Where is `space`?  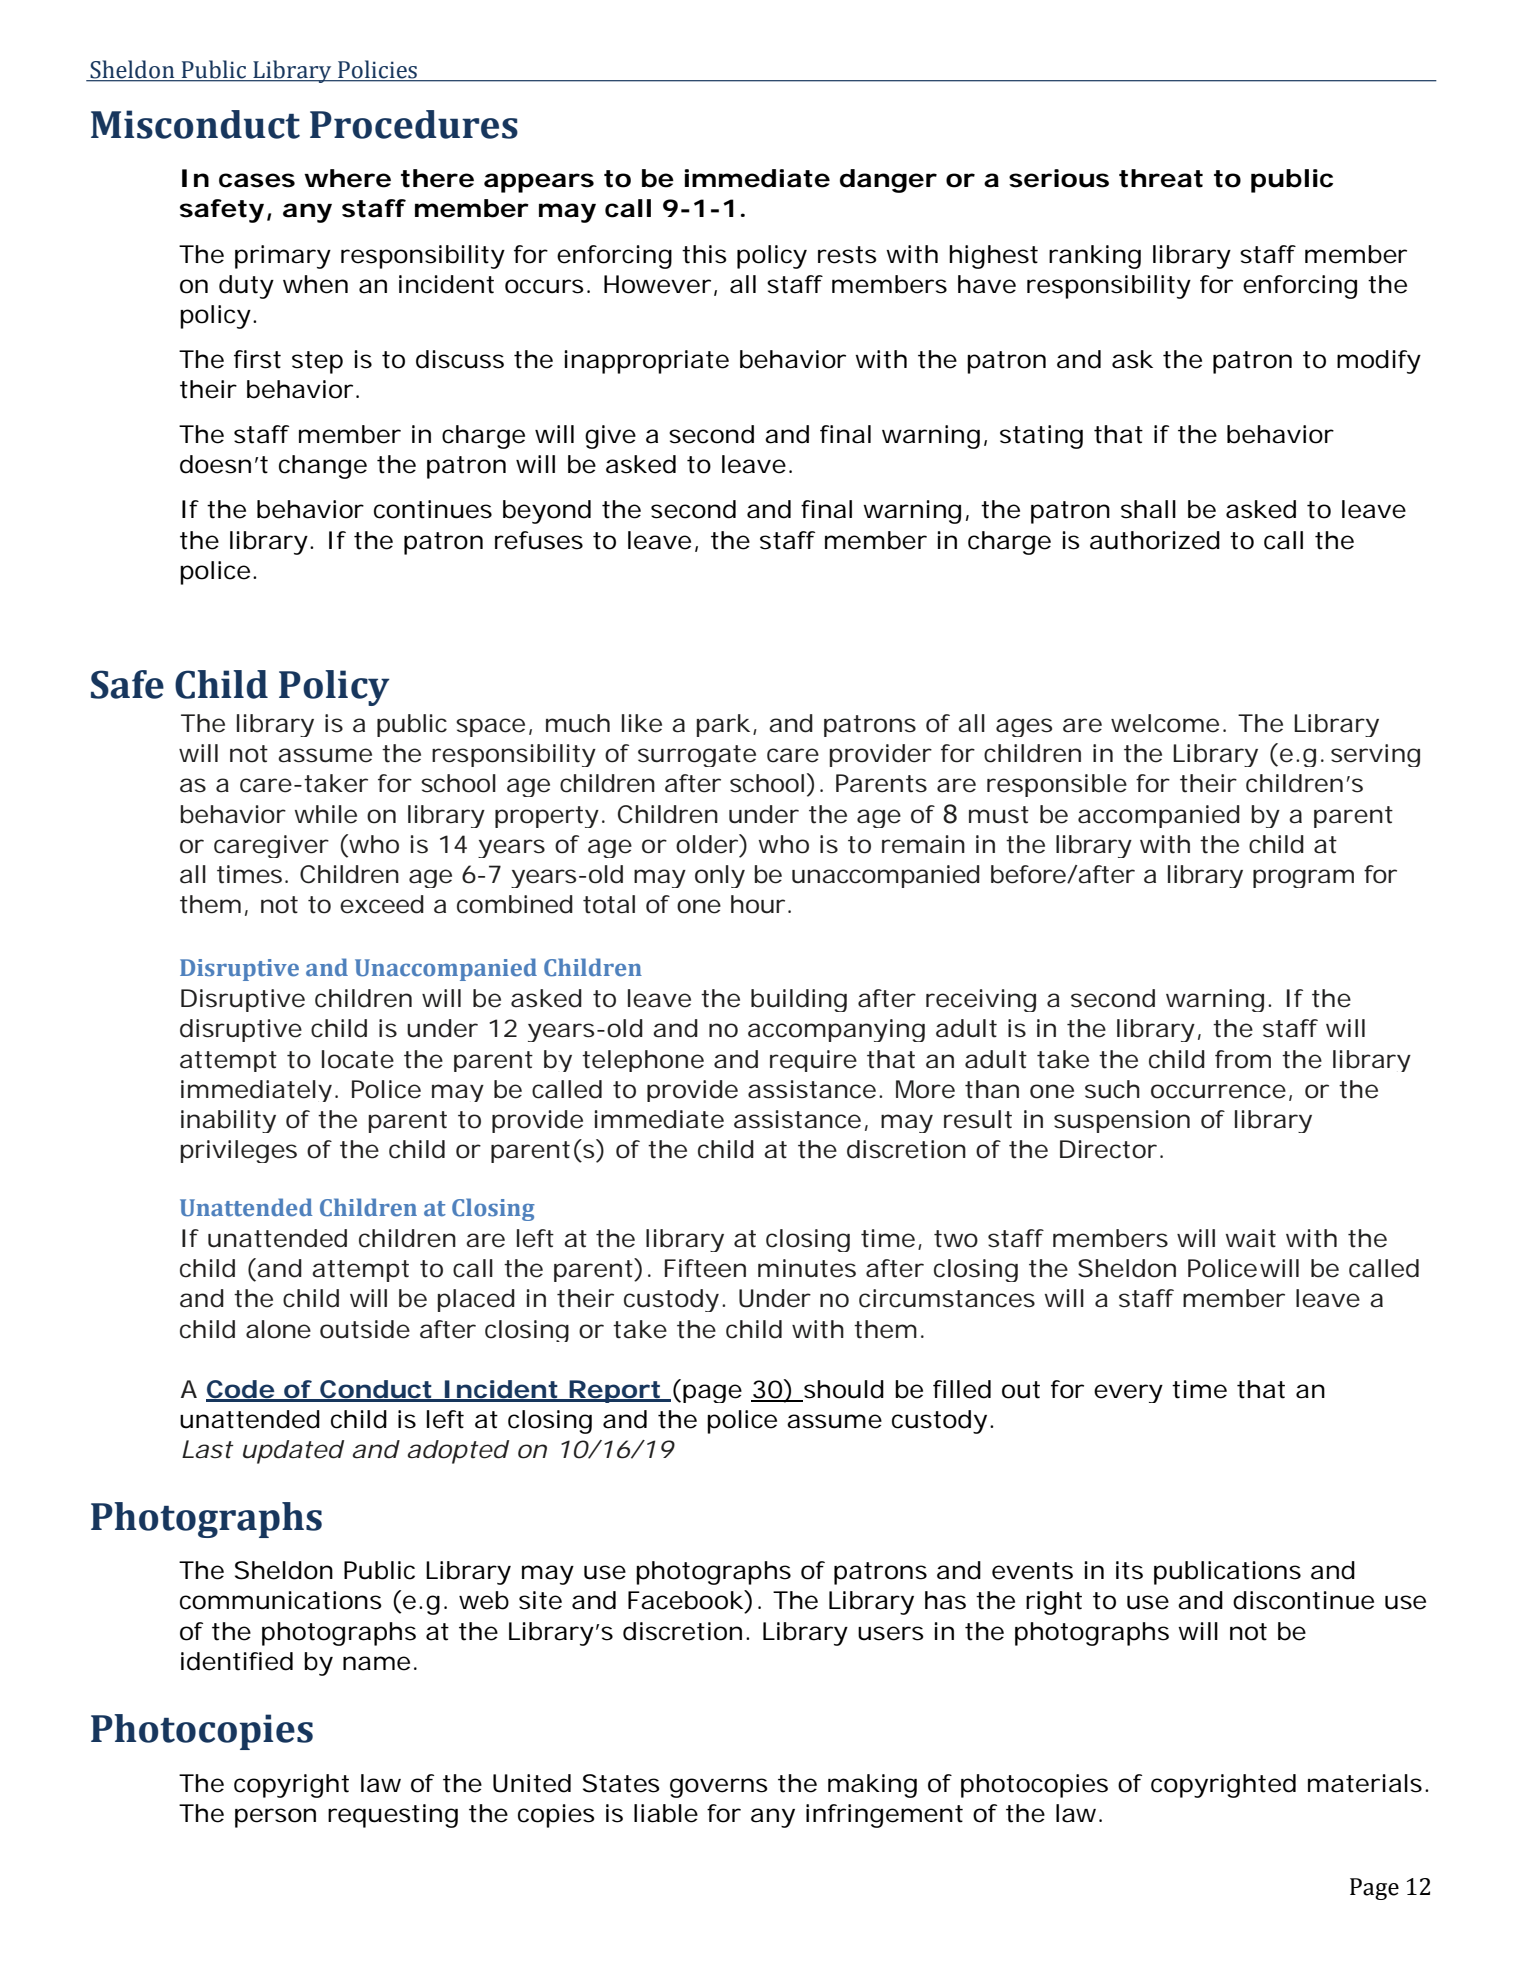
space is located at coordinates (490, 727).
